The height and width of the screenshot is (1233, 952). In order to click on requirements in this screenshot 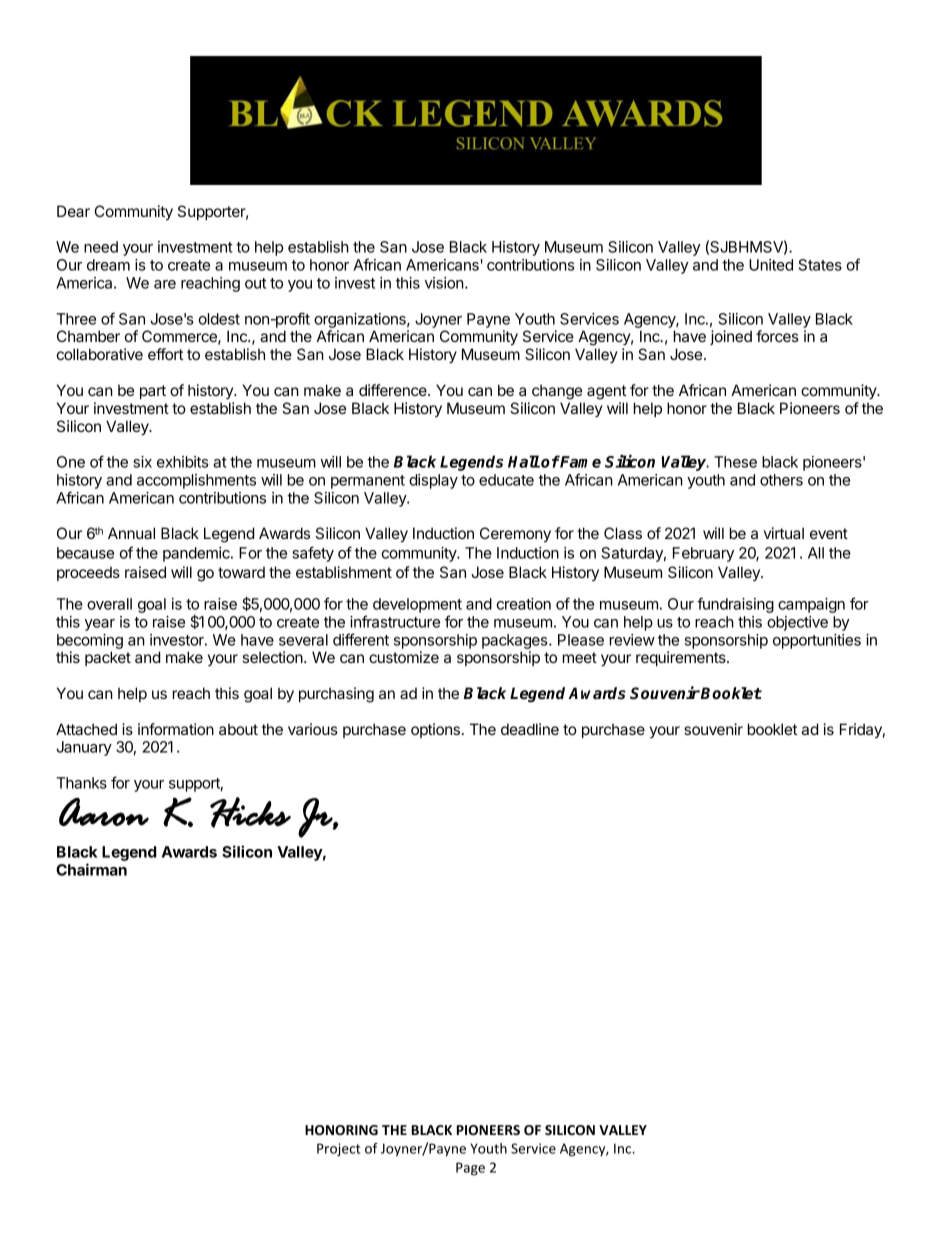, I will do `click(682, 658)`.
